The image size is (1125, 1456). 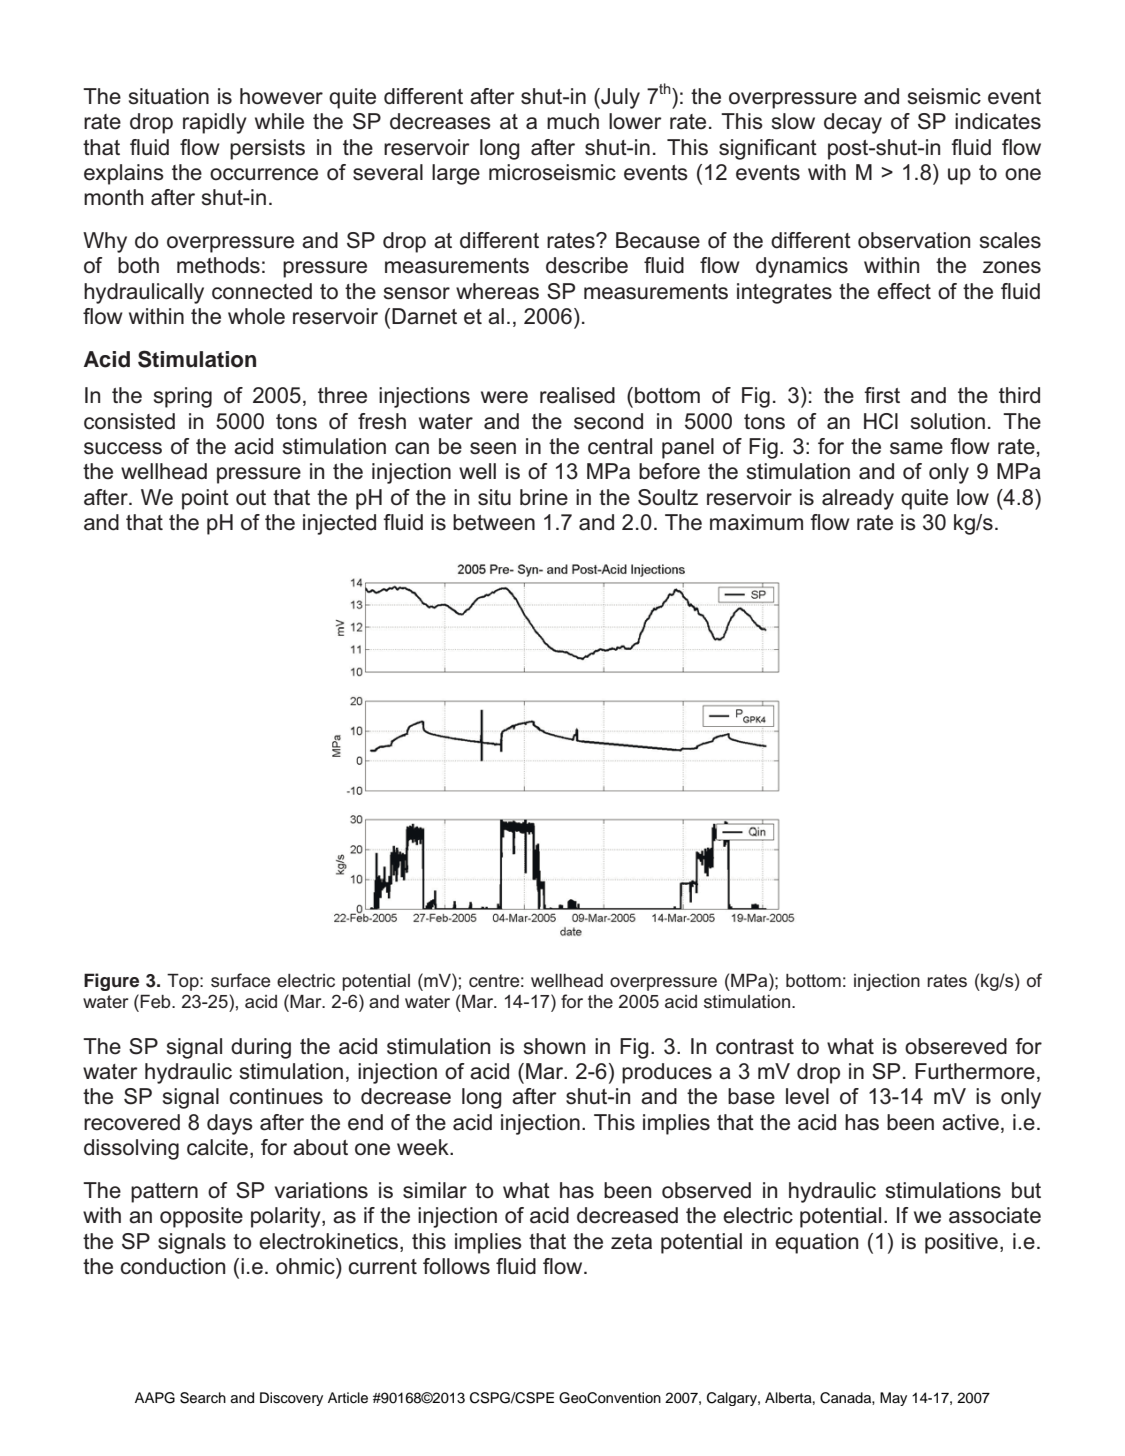 What do you see at coordinates (215, 123) in the screenshot?
I see `rapidly` at bounding box center [215, 123].
